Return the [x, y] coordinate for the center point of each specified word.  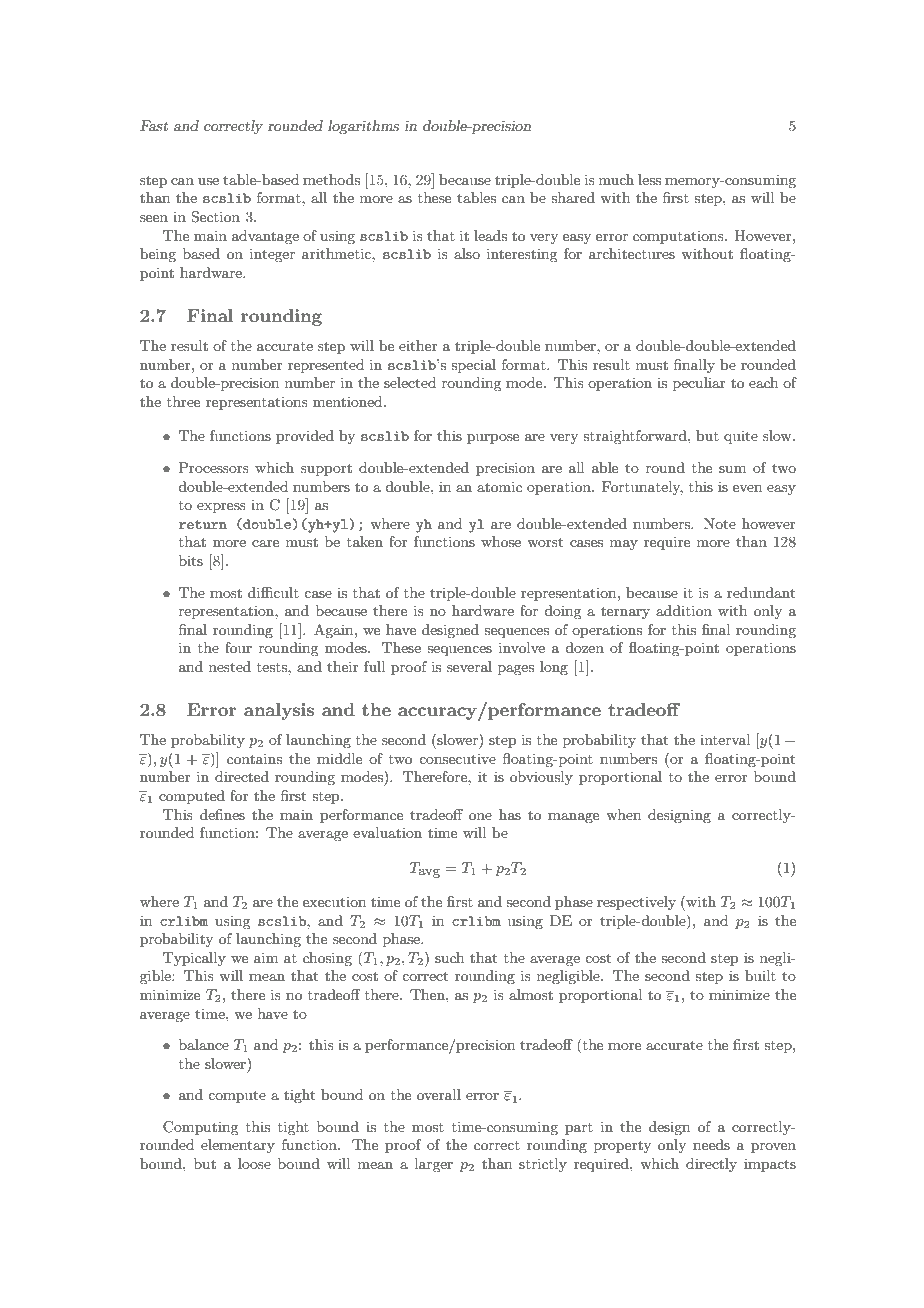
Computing [200, 1128]
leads [490, 235]
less [649, 179]
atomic [499, 486]
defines [222, 814]
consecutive [457, 759]
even [747, 488]
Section [215, 217]
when [623, 814]
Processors [214, 467]
